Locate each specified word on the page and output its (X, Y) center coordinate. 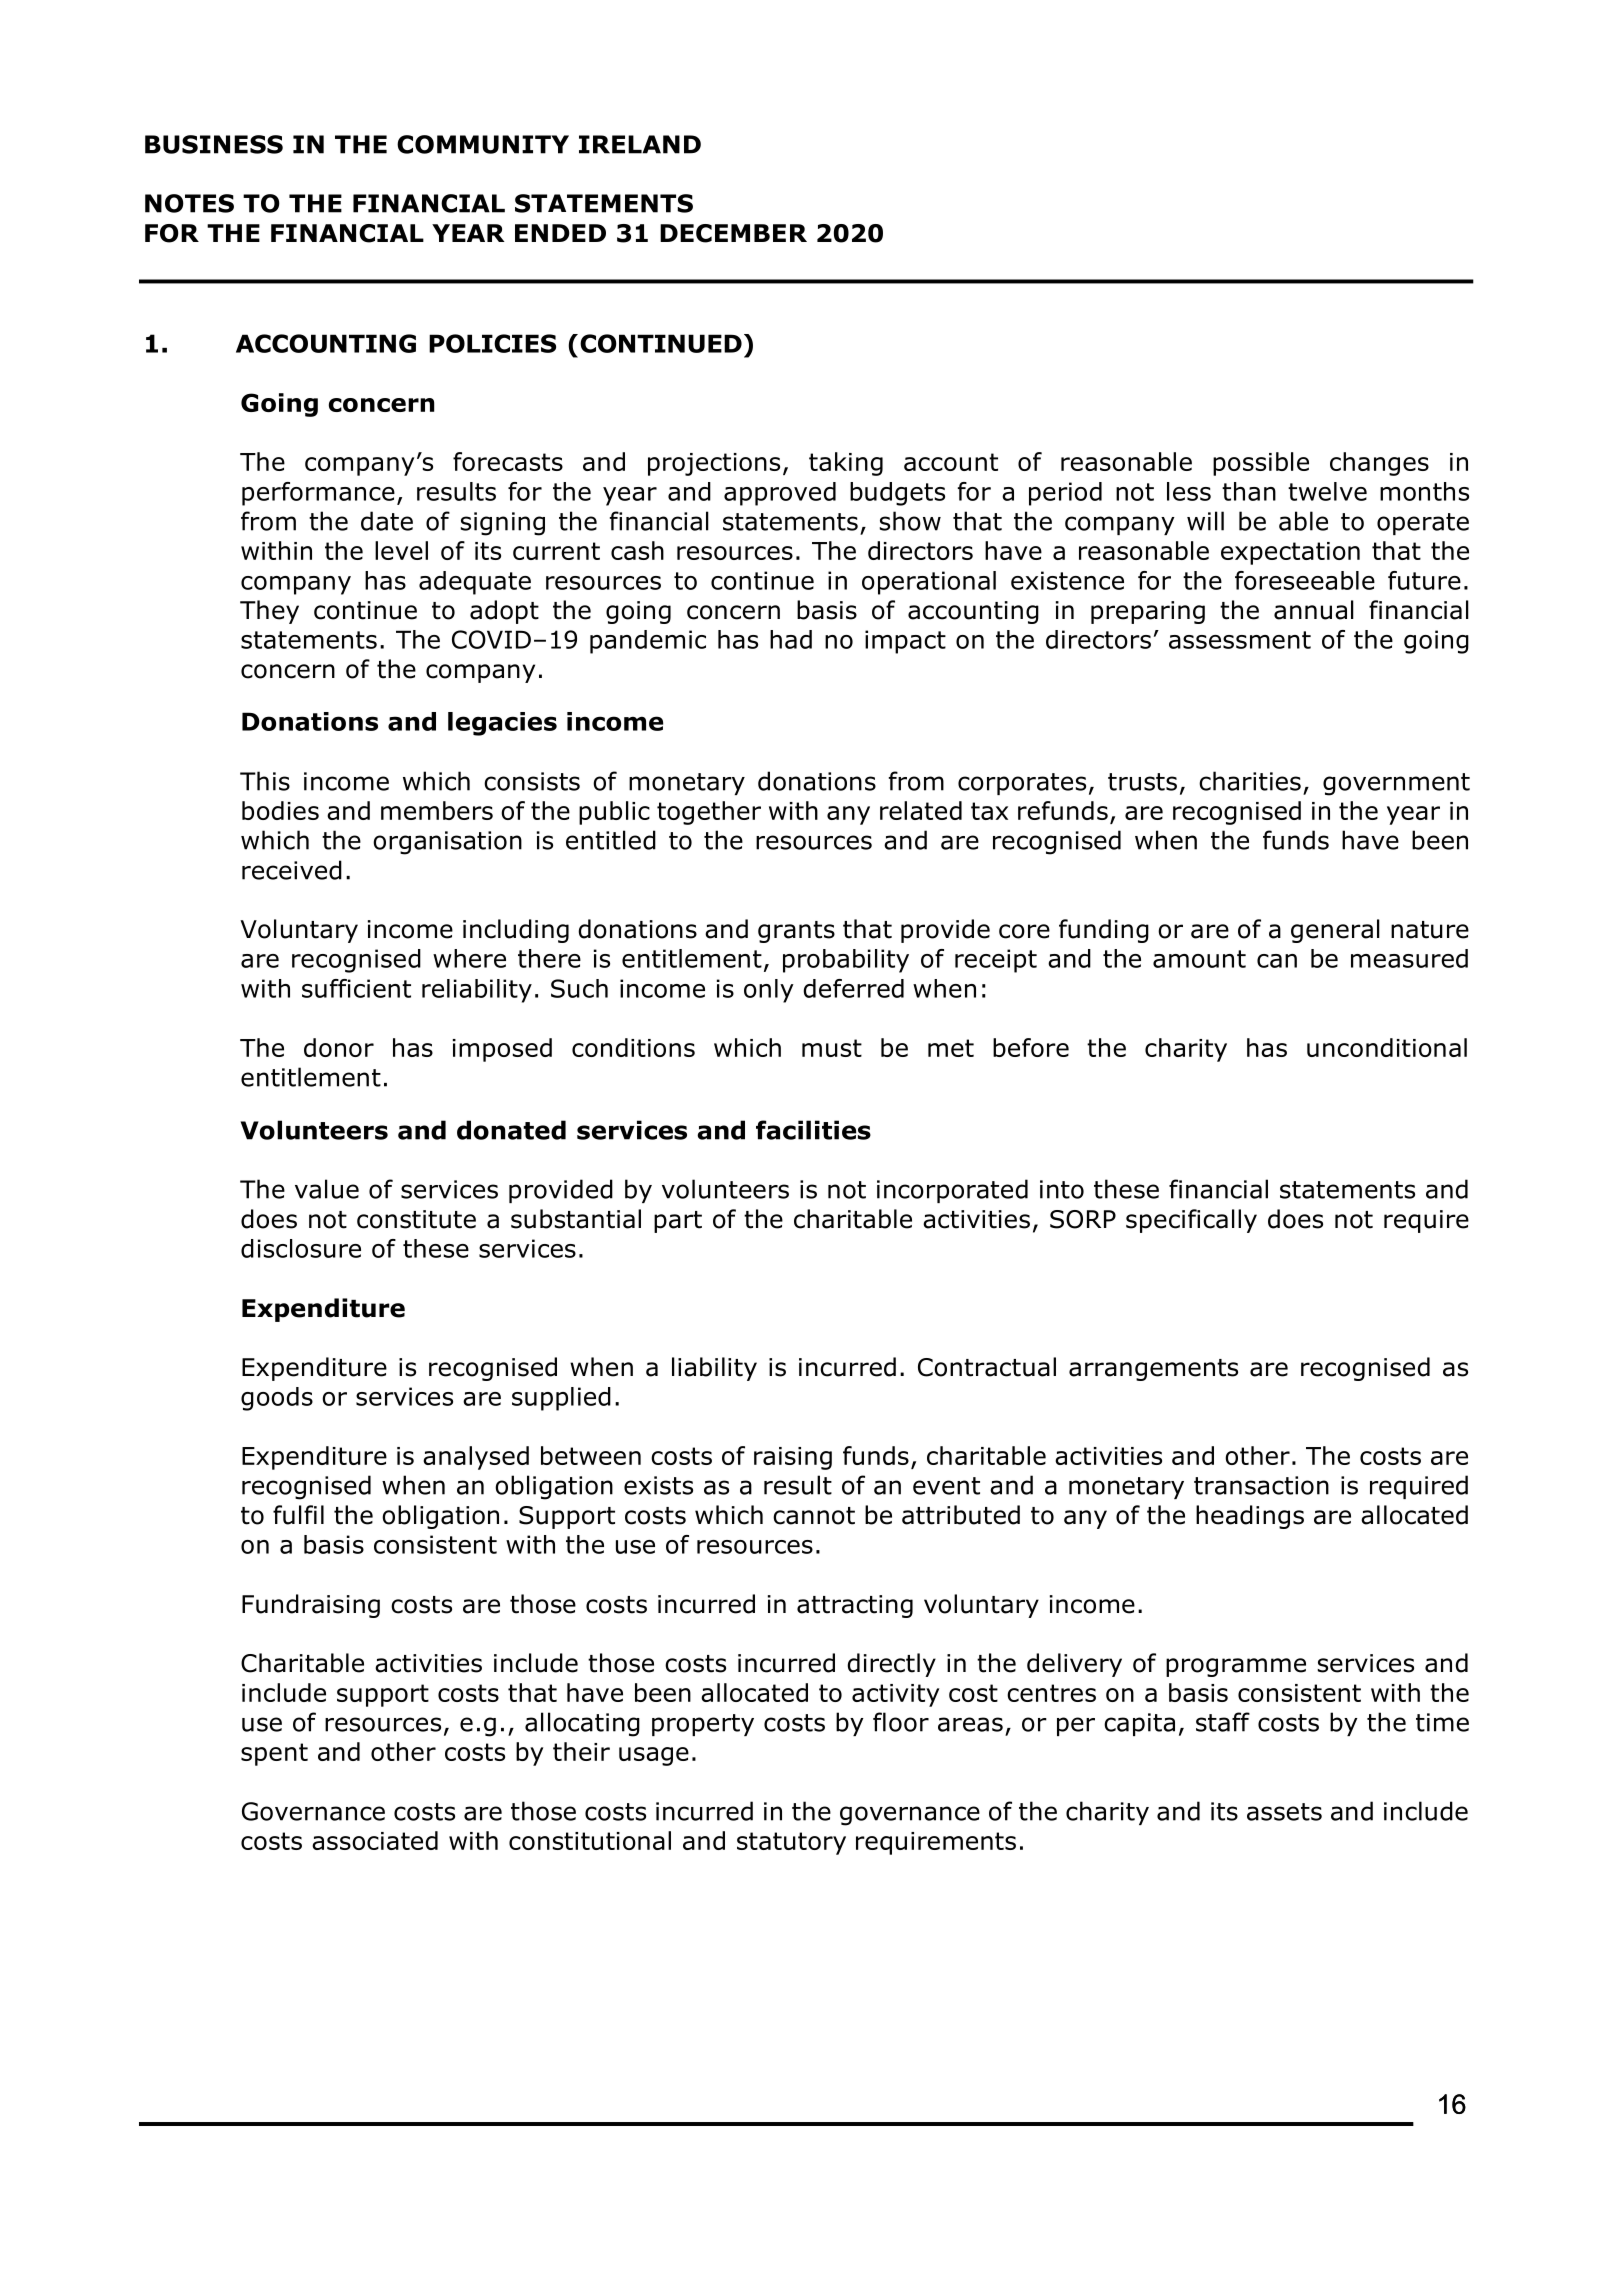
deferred (853, 988)
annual (1314, 610)
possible (1261, 464)
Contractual (987, 1367)
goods (277, 1399)
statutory (791, 1843)
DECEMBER (733, 233)
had (791, 639)
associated (375, 1840)
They (269, 612)
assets (1284, 1812)
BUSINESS (214, 144)
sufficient (356, 988)
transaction (1261, 1485)
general (1335, 931)
